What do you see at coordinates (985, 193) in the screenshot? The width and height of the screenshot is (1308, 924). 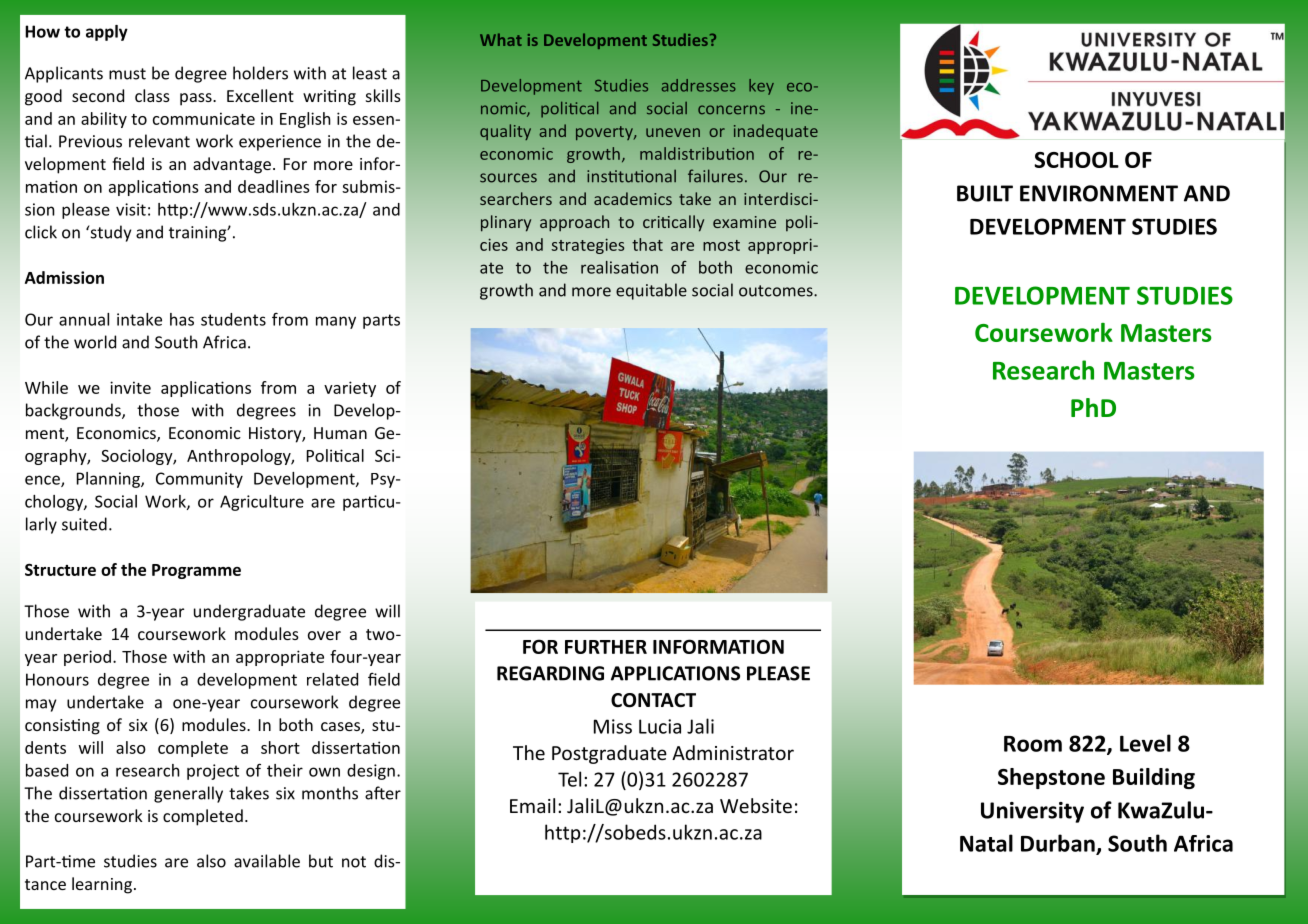 I see `BUILT` at bounding box center [985, 193].
